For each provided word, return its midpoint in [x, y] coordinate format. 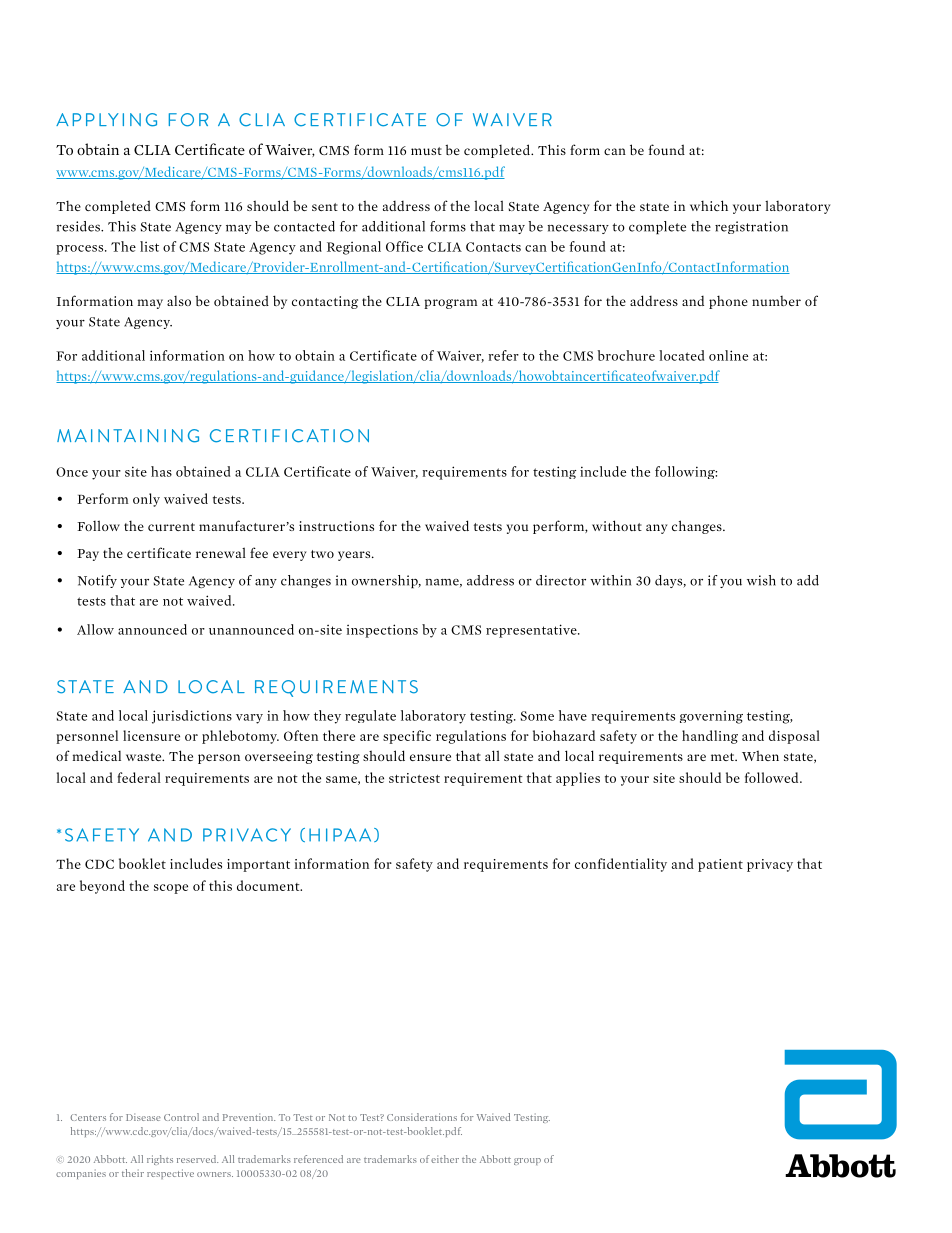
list [149, 246]
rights [160, 1160]
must [426, 151]
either [445, 1159]
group [527, 1161]
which [709, 205]
